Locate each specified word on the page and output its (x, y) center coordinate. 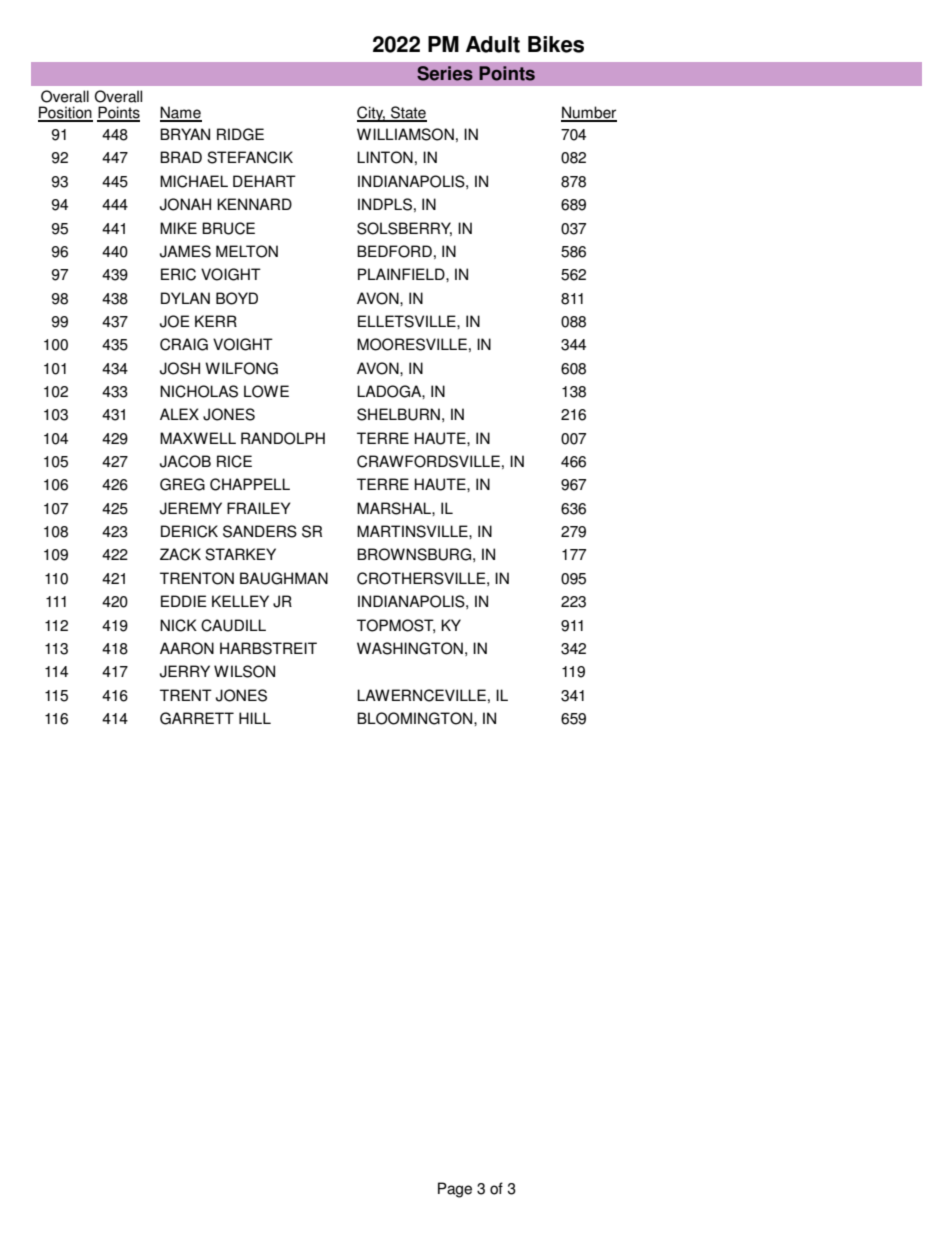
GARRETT (197, 718)
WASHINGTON (410, 648)
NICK (178, 625)
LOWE (266, 391)
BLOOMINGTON (416, 718)
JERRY (185, 671)
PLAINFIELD (402, 274)
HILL (255, 718)
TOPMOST (396, 626)
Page (455, 1190)
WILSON (244, 671)
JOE (175, 321)
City (371, 114)
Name (181, 113)
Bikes (556, 44)
